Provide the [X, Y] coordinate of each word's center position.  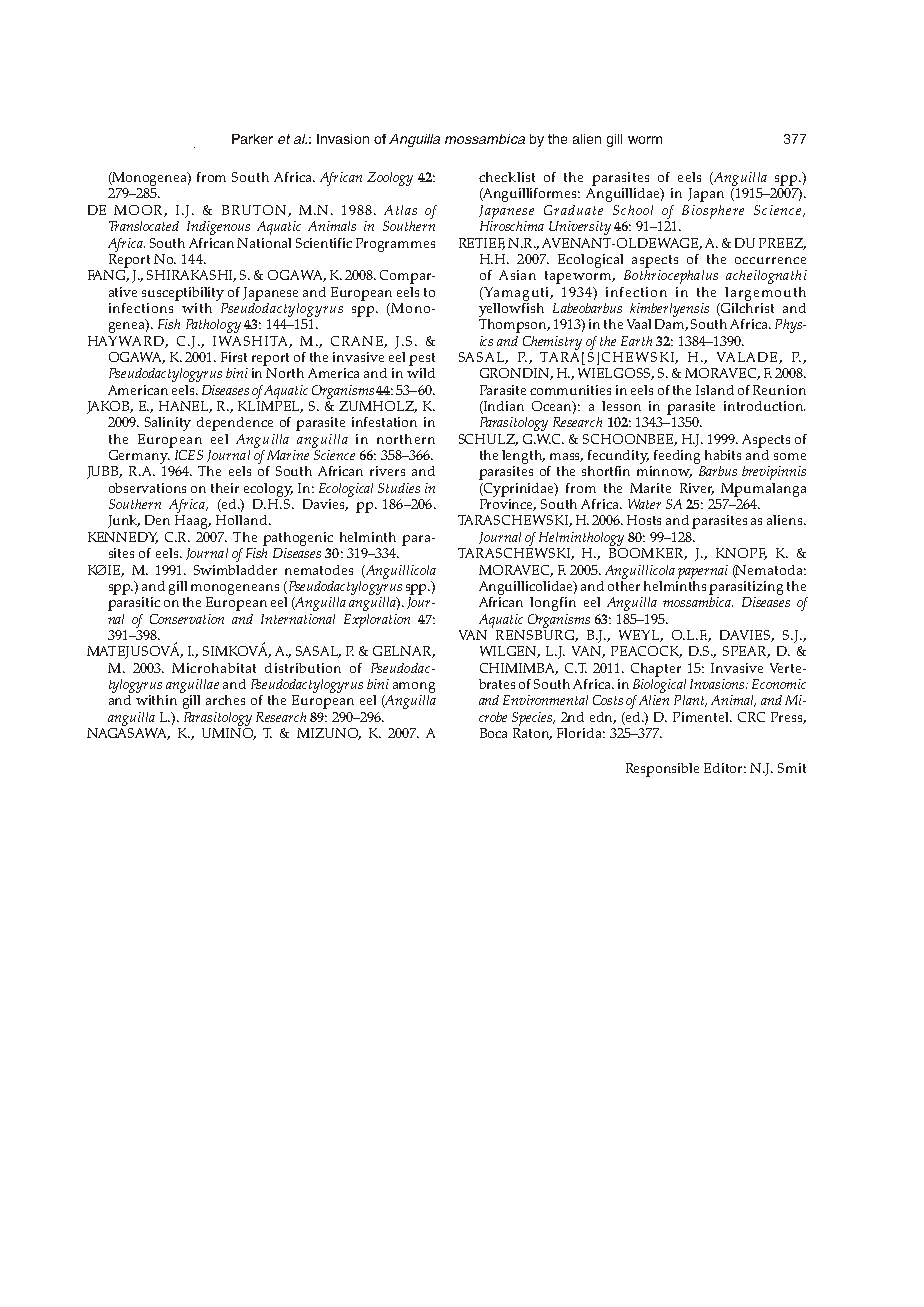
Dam [671, 325]
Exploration [377, 621]
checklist [507, 177]
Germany [139, 455]
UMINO [229, 732]
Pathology [213, 326]
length [523, 457]
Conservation [187, 619]
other [624, 584]
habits [723, 455]
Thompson [514, 324]
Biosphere [713, 212]
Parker [252, 139]
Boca [493, 733]
